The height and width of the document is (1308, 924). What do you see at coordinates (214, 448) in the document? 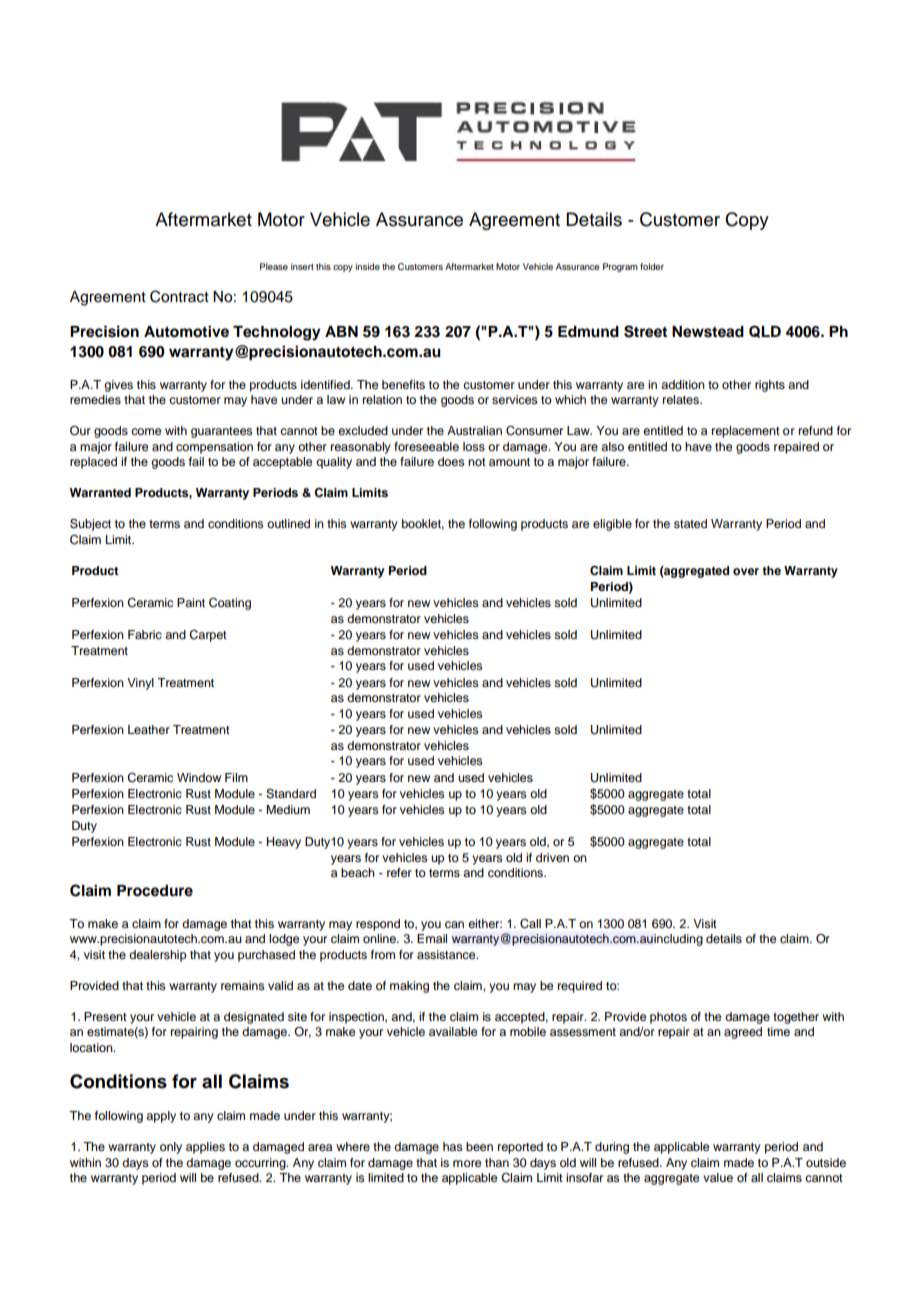
I see `compensation` at bounding box center [214, 448].
